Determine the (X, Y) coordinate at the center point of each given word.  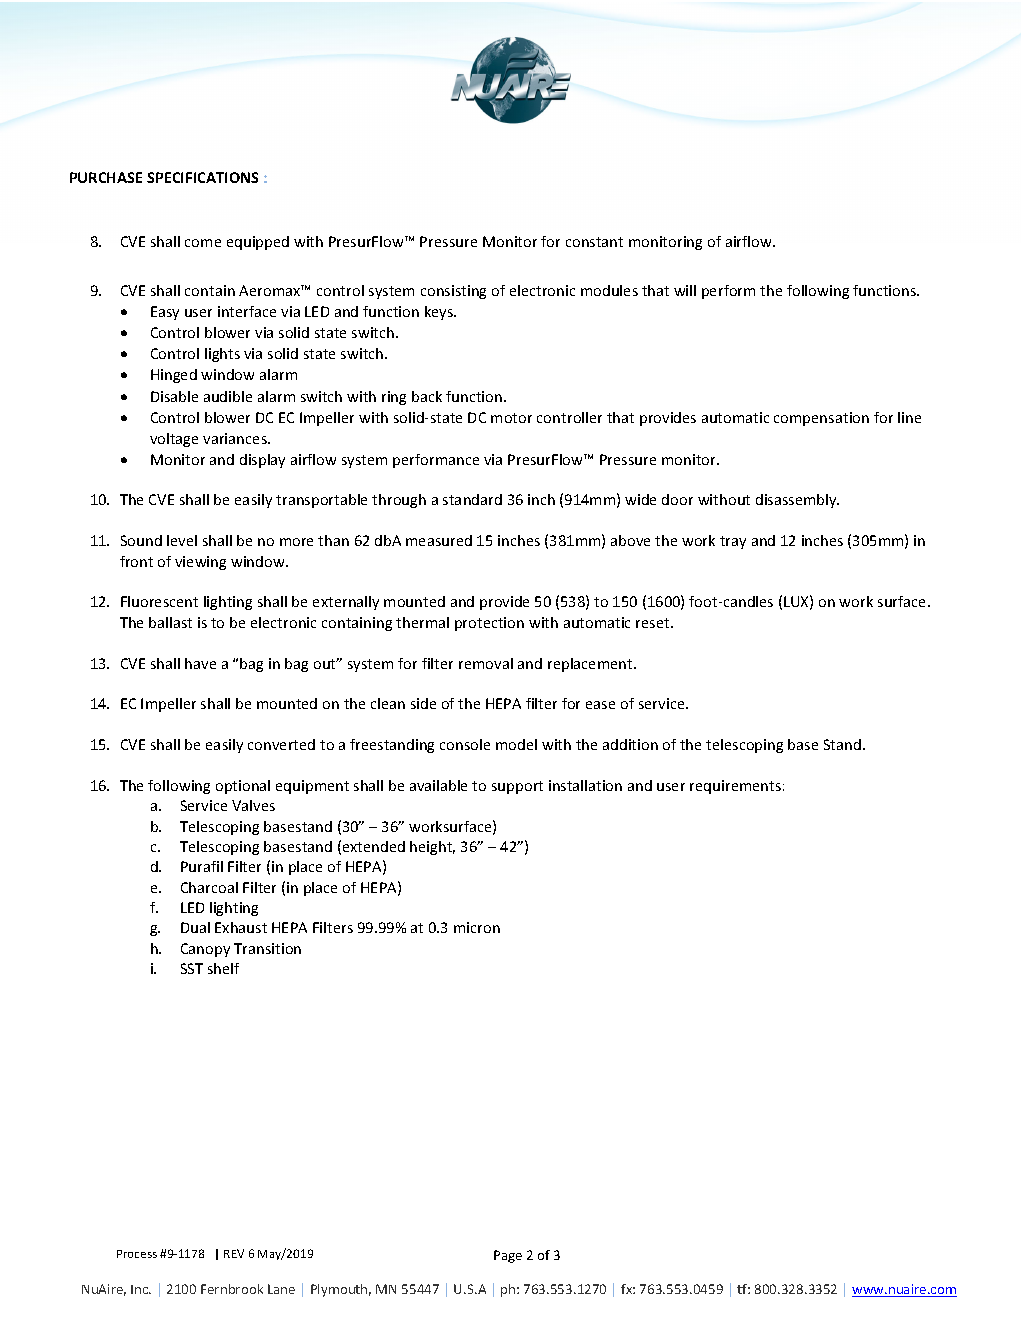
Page (508, 1256)
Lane (281, 1289)
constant (594, 242)
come (203, 243)
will (685, 290)
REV (234, 1253)
